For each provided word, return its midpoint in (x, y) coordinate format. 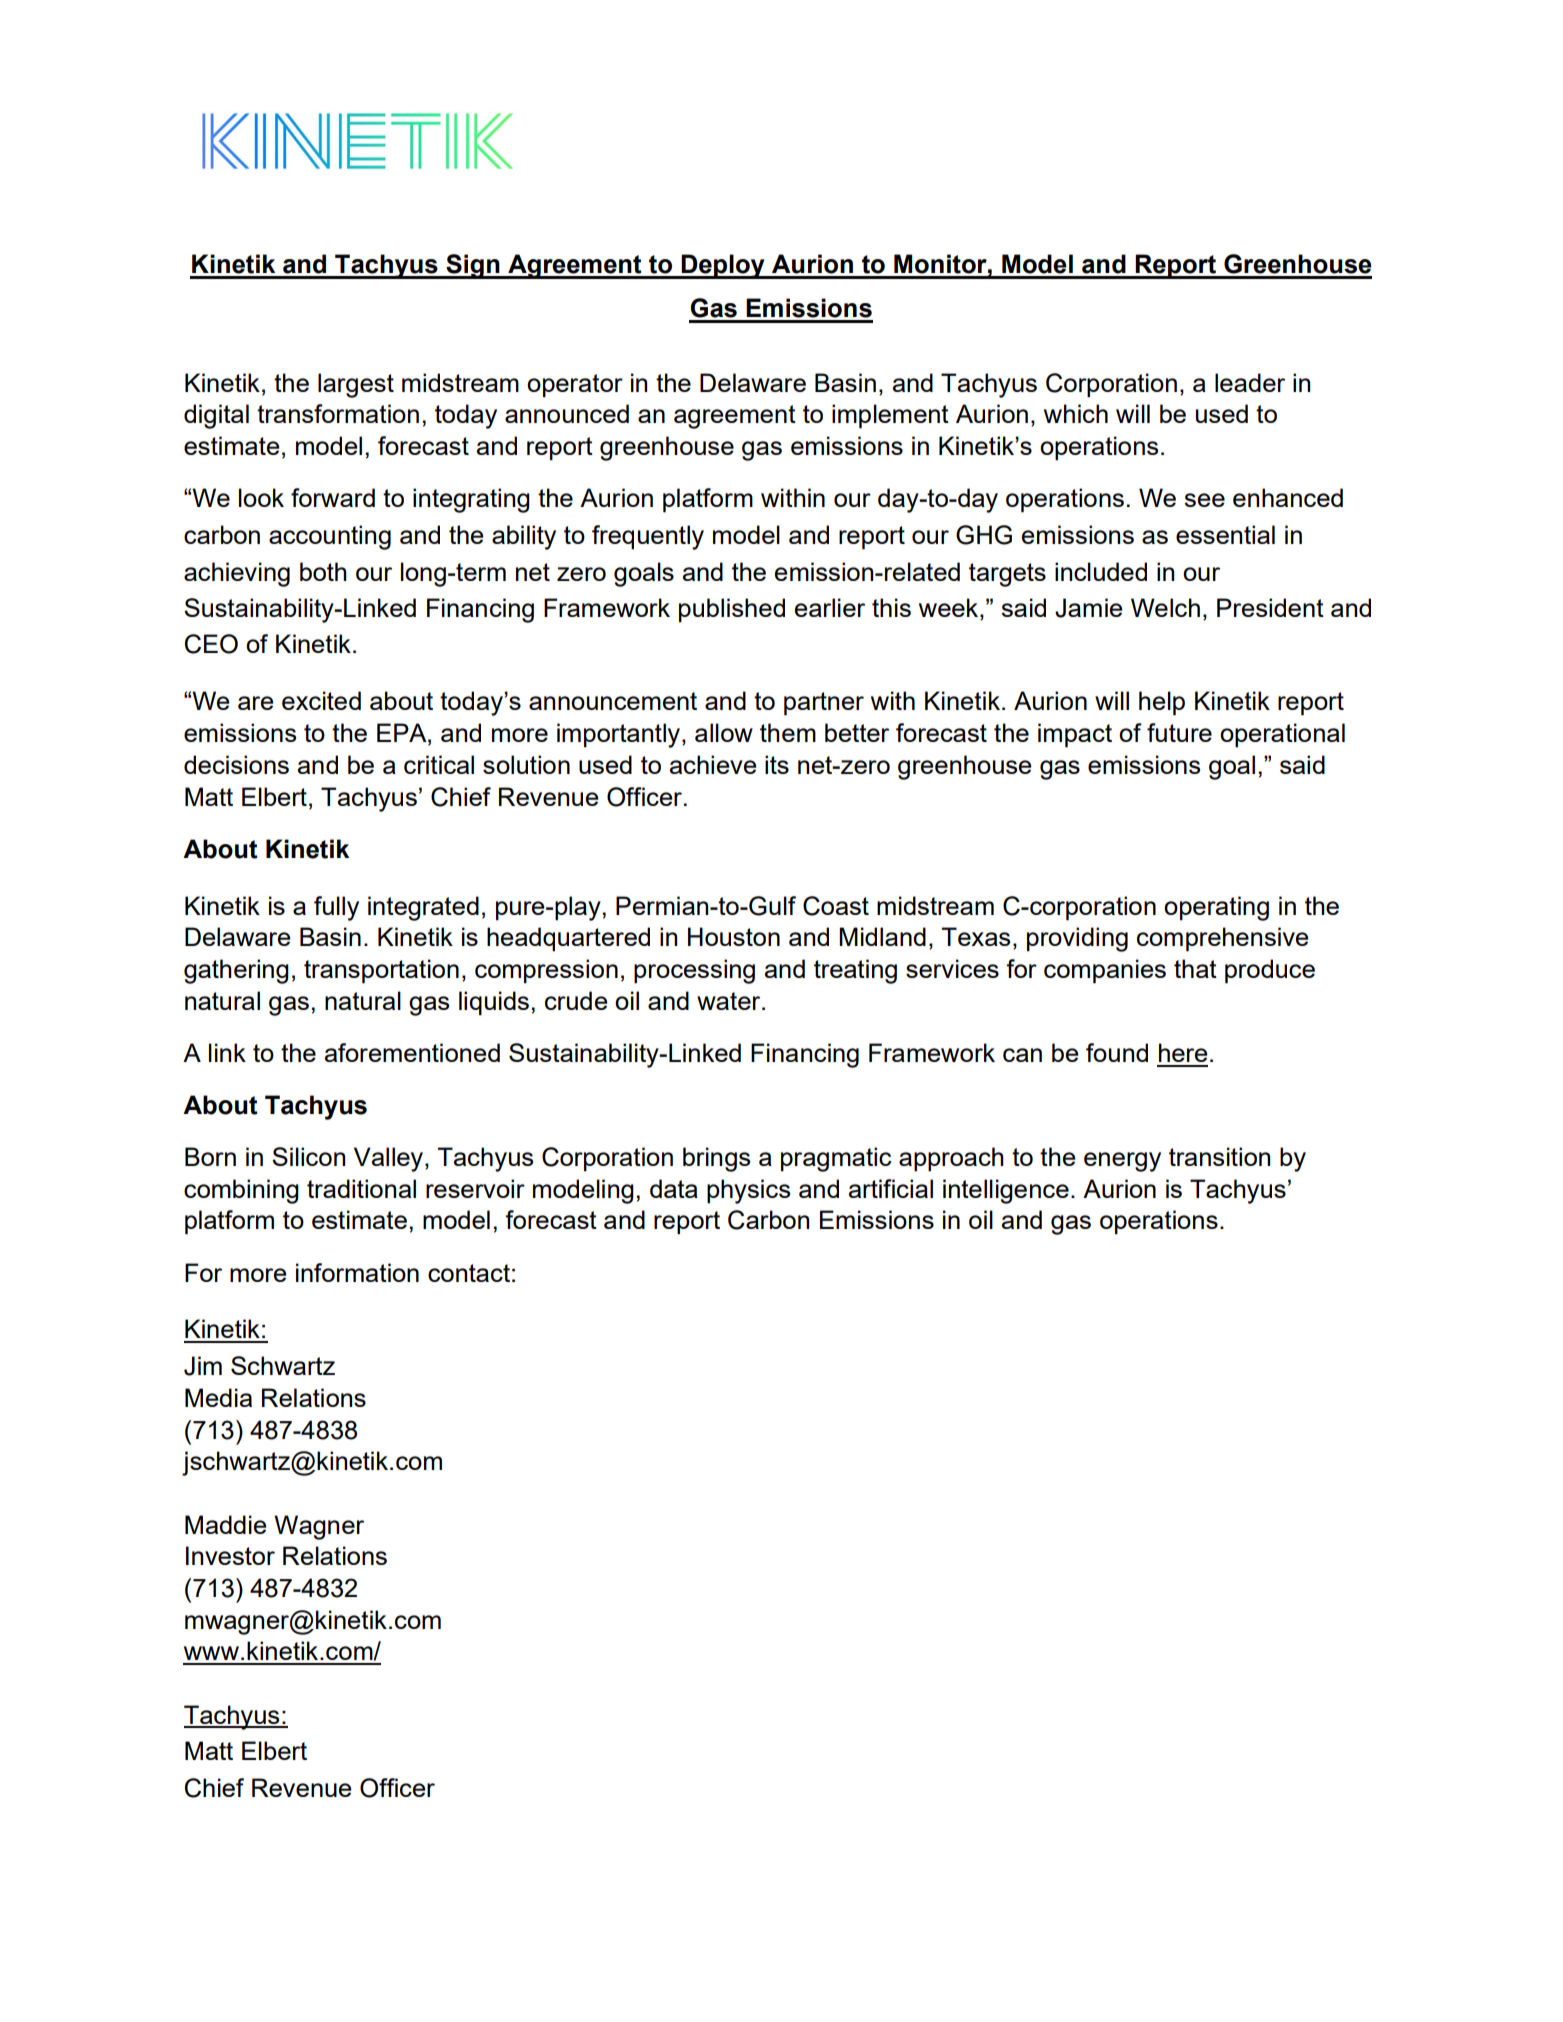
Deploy (723, 266)
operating (1216, 908)
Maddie (225, 1524)
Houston (734, 936)
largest (356, 385)
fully (336, 908)
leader (1250, 382)
